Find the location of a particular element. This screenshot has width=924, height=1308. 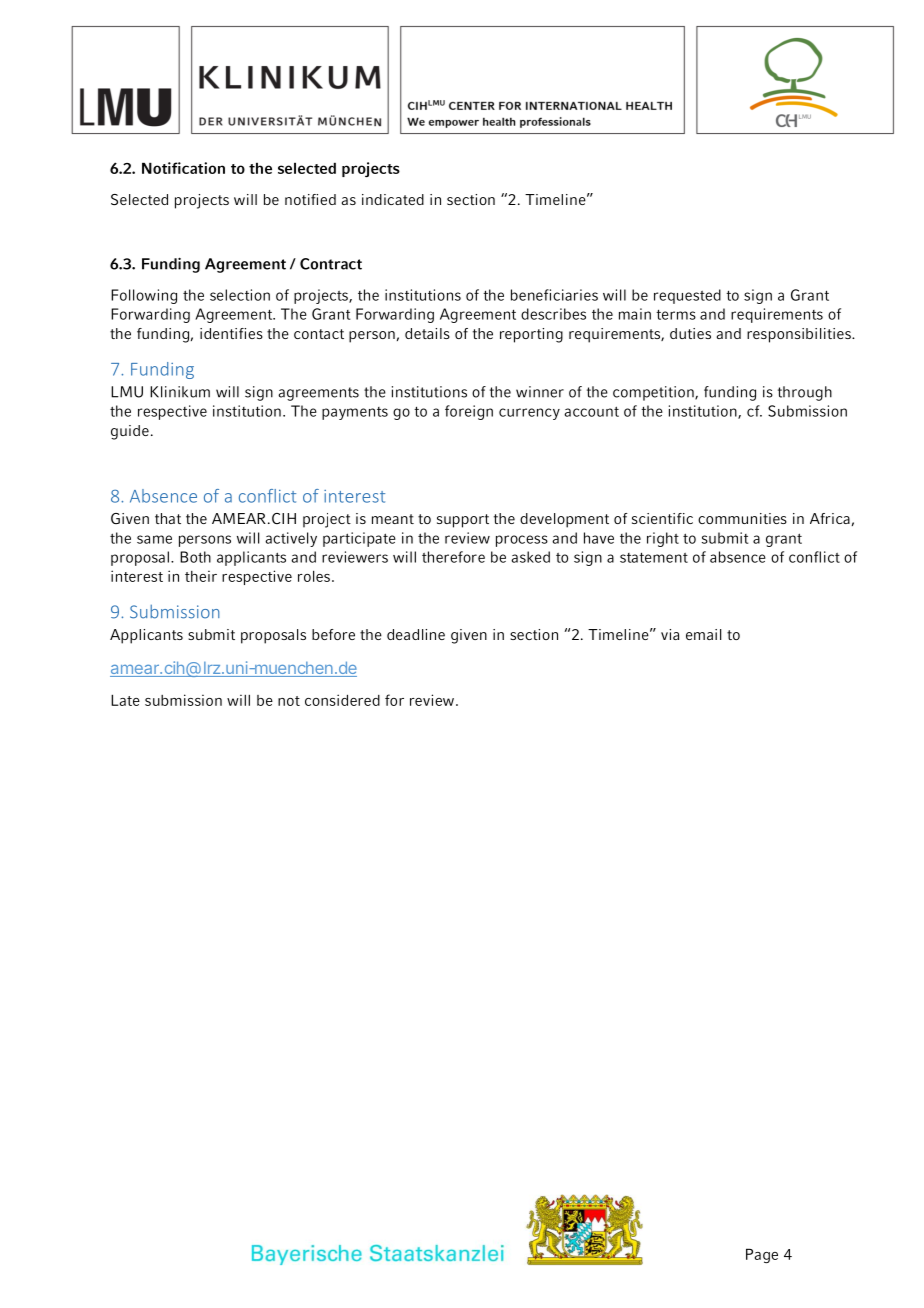

Both is located at coordinates (195, 557).
